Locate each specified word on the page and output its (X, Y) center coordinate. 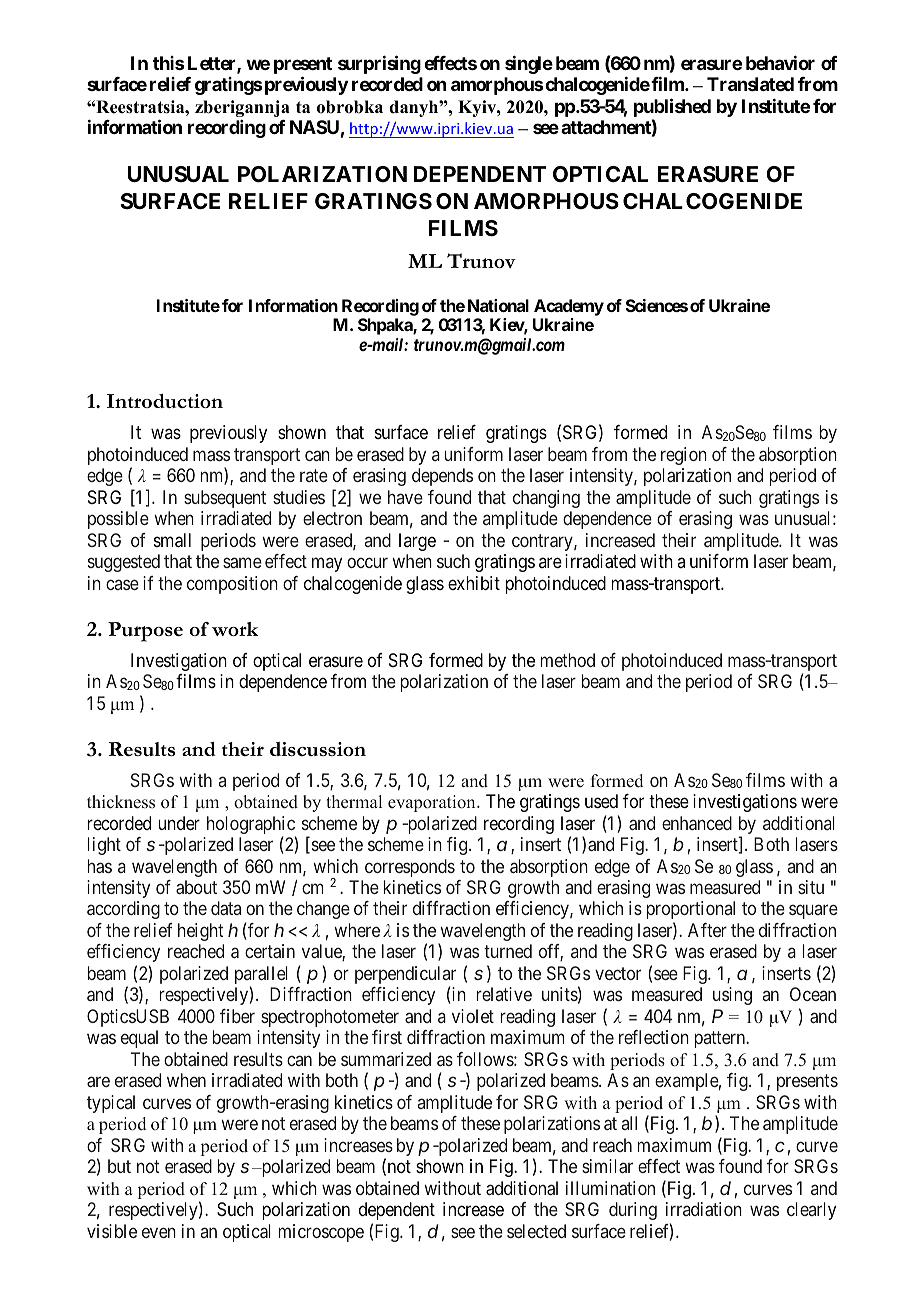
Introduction (165, 401)
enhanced (697, 823)
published (672, 109)
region (684, 456)
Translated (750, 84)
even (159, 1232)
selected (536, 1231)
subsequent (225, 499)
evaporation (433, 803)
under (179, 823)
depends (442, 477)
